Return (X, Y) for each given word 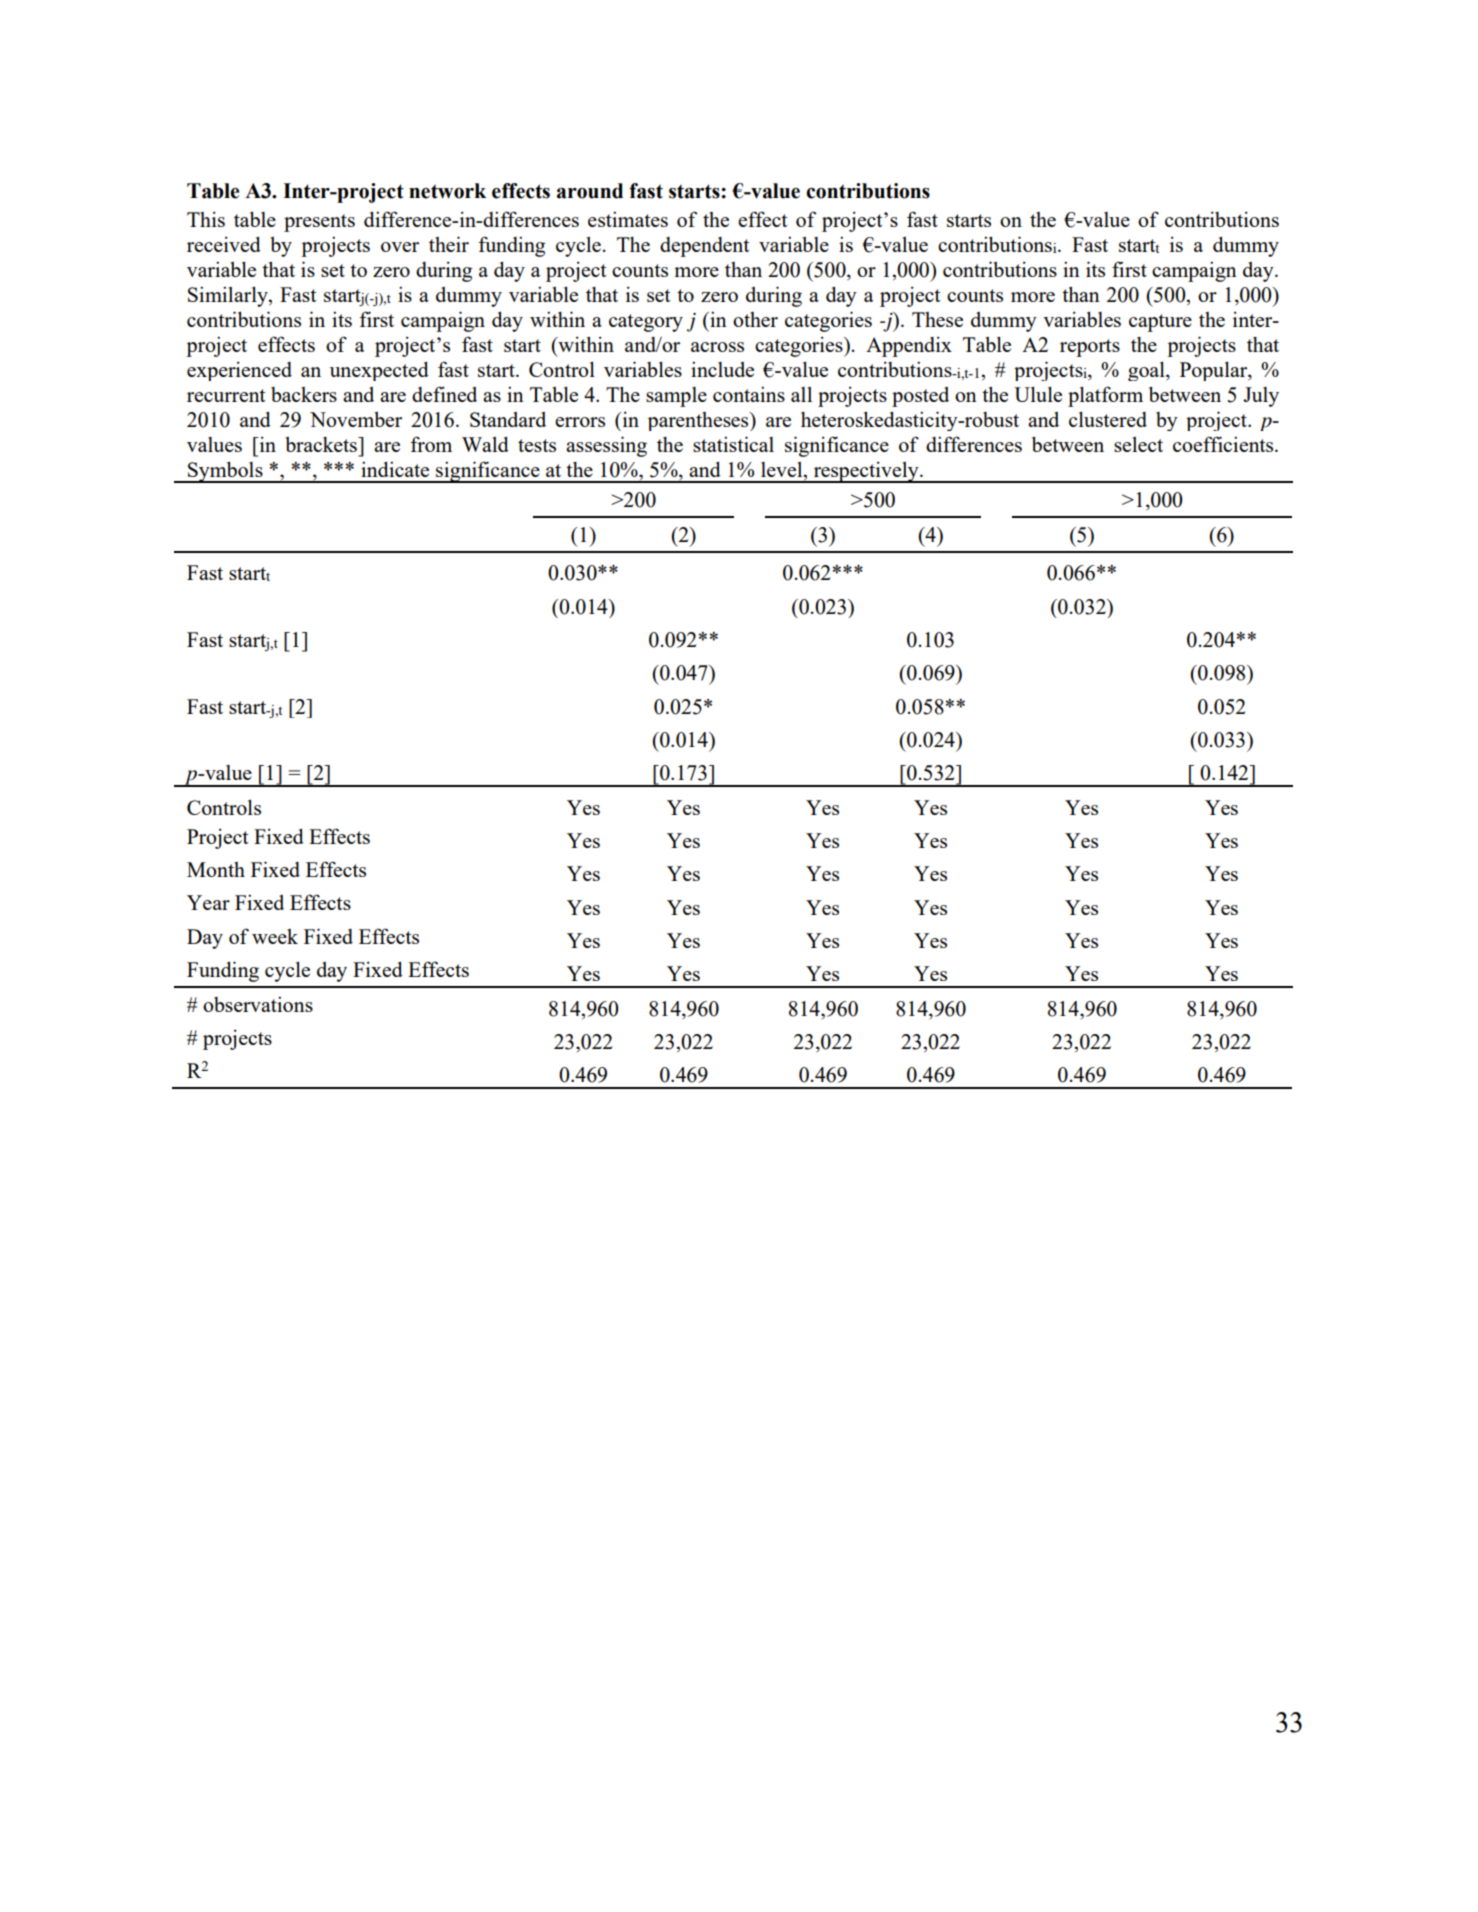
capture (1160, 323)
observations (258, 1004)
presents (319, 223)
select (1138, 444)
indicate (395, 469)
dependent (705, 247)
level (783, 469)
